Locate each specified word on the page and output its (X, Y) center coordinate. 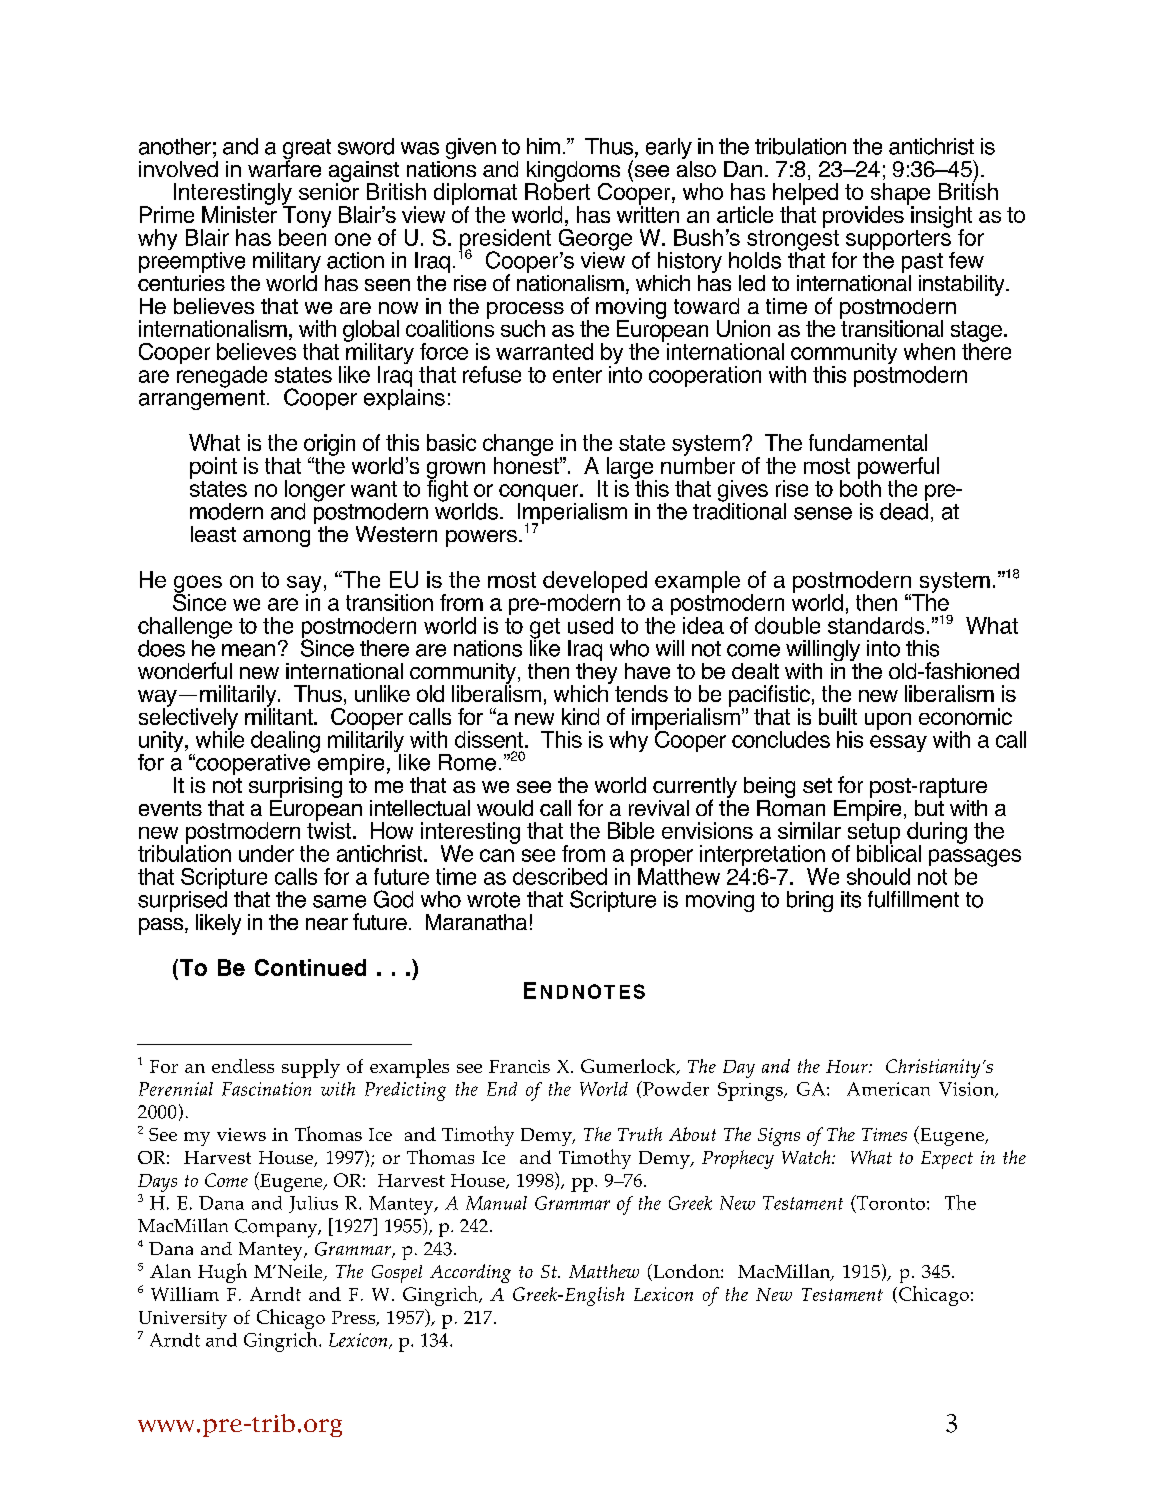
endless (243, 1066)
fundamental (868, 442)
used (590, 625)
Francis (519, 1066)
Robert (557, 190)
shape (900, 195)
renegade (222, 375)
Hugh (222, 1273)
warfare (284, 167)
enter (577, 375)
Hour (848, 1066)
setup (873, 834)
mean (248, 650)
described (560, 876)
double (787, 625)
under (266, 853)
